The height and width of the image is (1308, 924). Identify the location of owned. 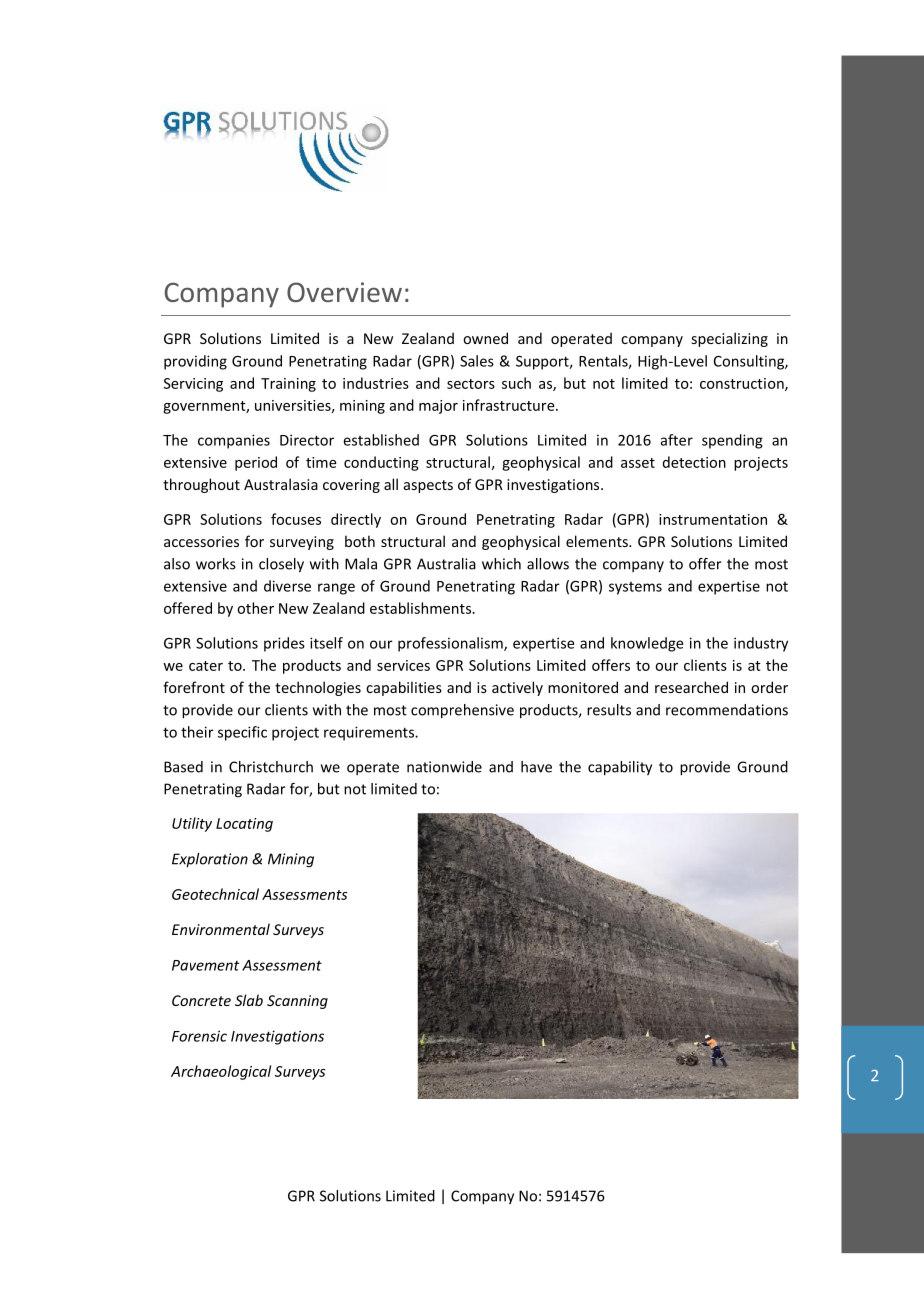
(485, 338).
